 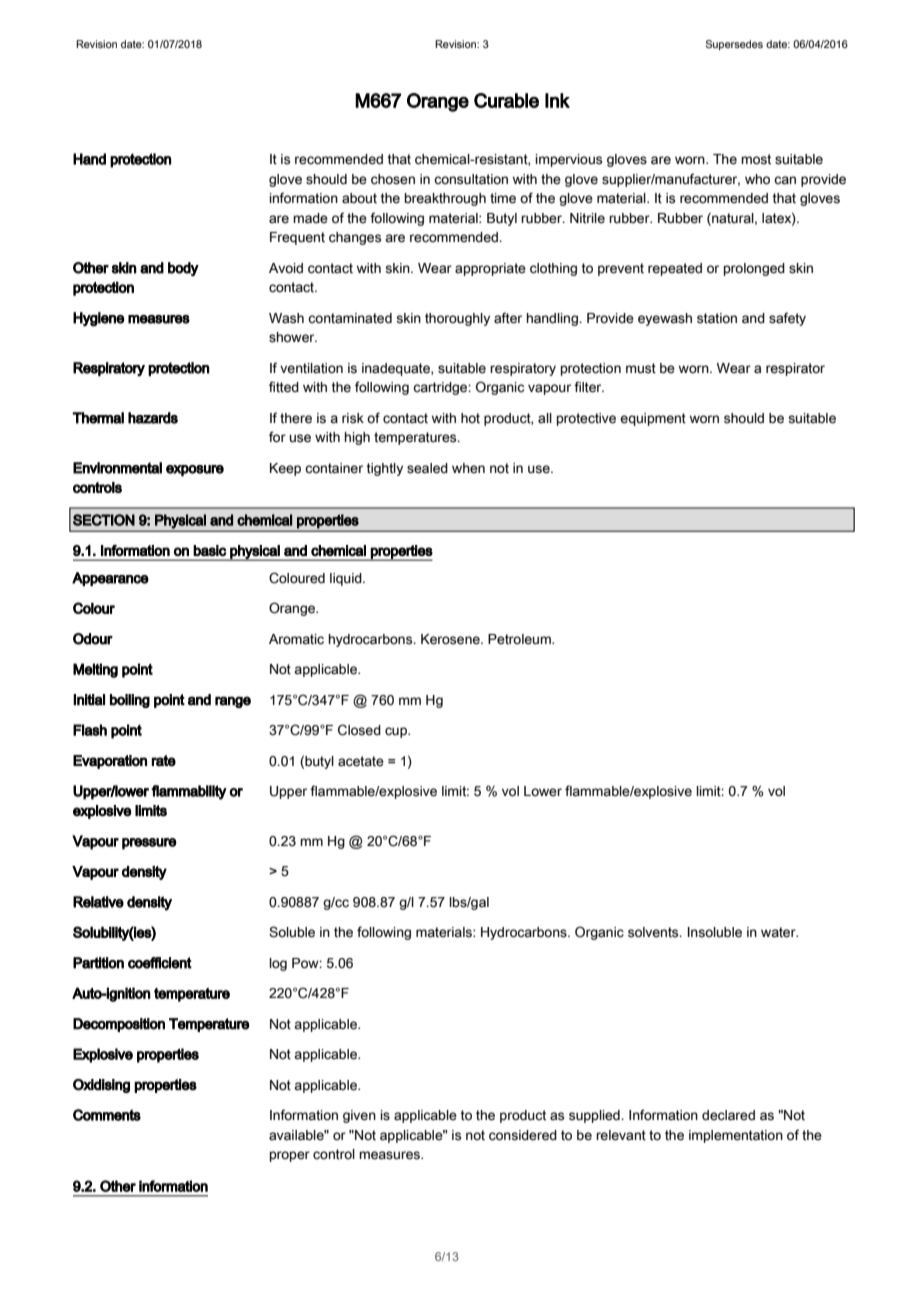 I want to click on Supersedes, so click(x=734, y=45).
